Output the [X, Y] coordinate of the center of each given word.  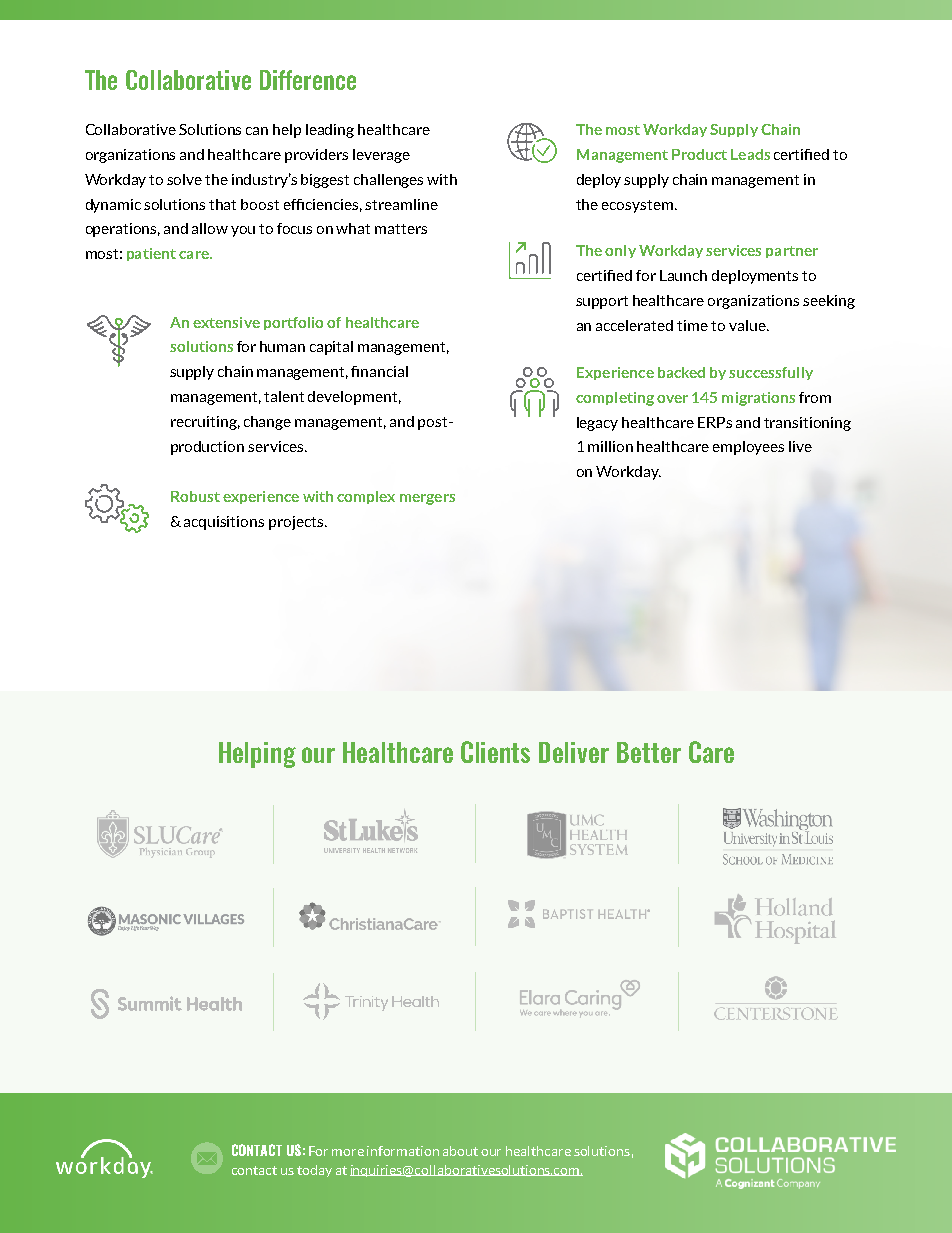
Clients [495, 752]
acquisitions [224, 523]
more [348, 1152]
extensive [226, 322]
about [460, 1151]
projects [296, 523]
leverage [381, 156]
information [403, 1151]
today [314, 1171]
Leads [750, 154]
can [257, 131]
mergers [427, 499]
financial [379, 371]
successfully [771, 373]
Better [649, 752]
